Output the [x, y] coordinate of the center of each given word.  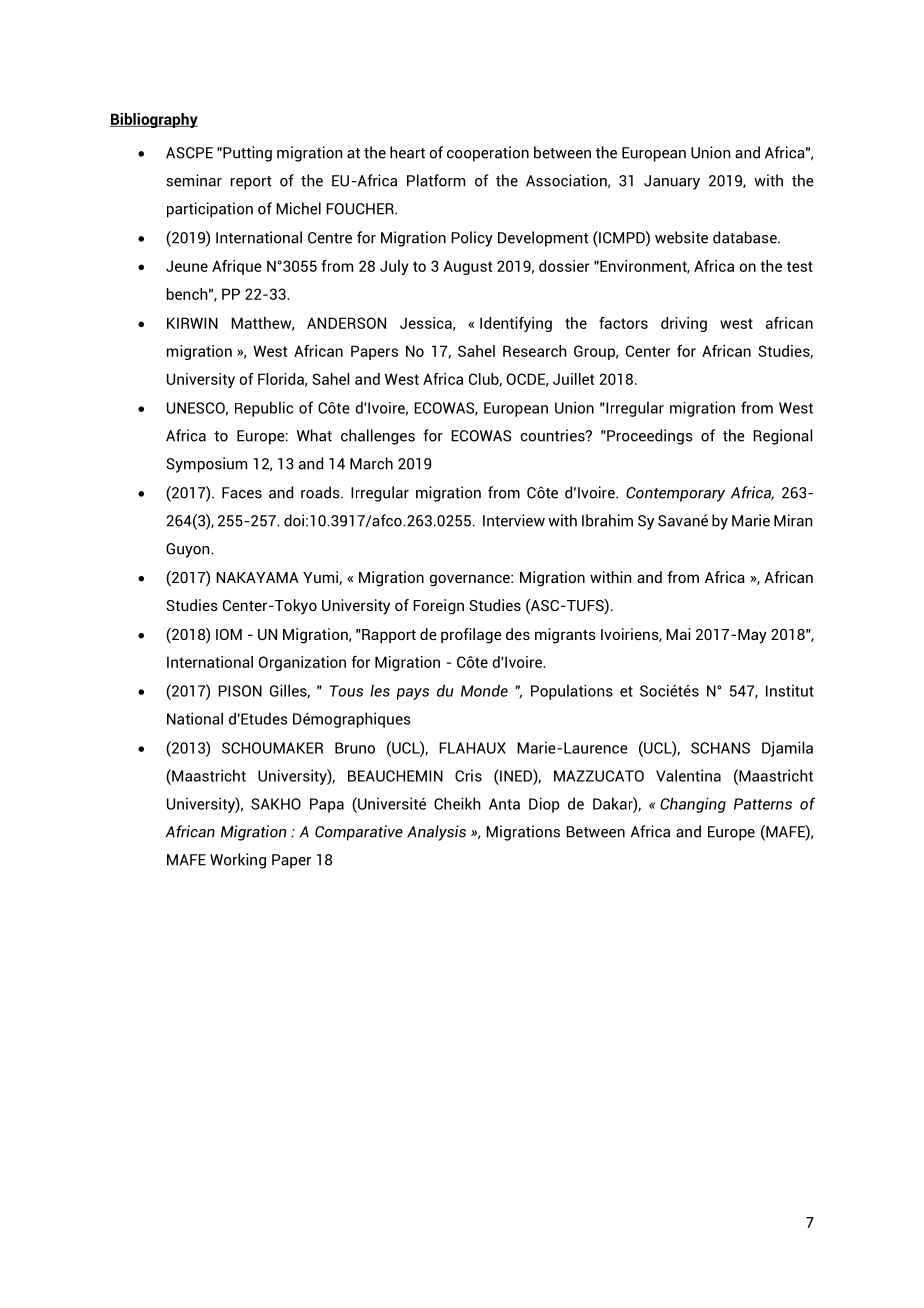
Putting [246, 154]
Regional [782, 437]
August [467, 267]
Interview [514, 520]
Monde [484, 690]
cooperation [488, 154]
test [800, 266]
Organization [302, 663]
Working [238, 861]
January [672, 182]
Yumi [321, 578]
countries [553, 435]
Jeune [187, 266]
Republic [264, 409]
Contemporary [675, 494]
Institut [790, 690]
